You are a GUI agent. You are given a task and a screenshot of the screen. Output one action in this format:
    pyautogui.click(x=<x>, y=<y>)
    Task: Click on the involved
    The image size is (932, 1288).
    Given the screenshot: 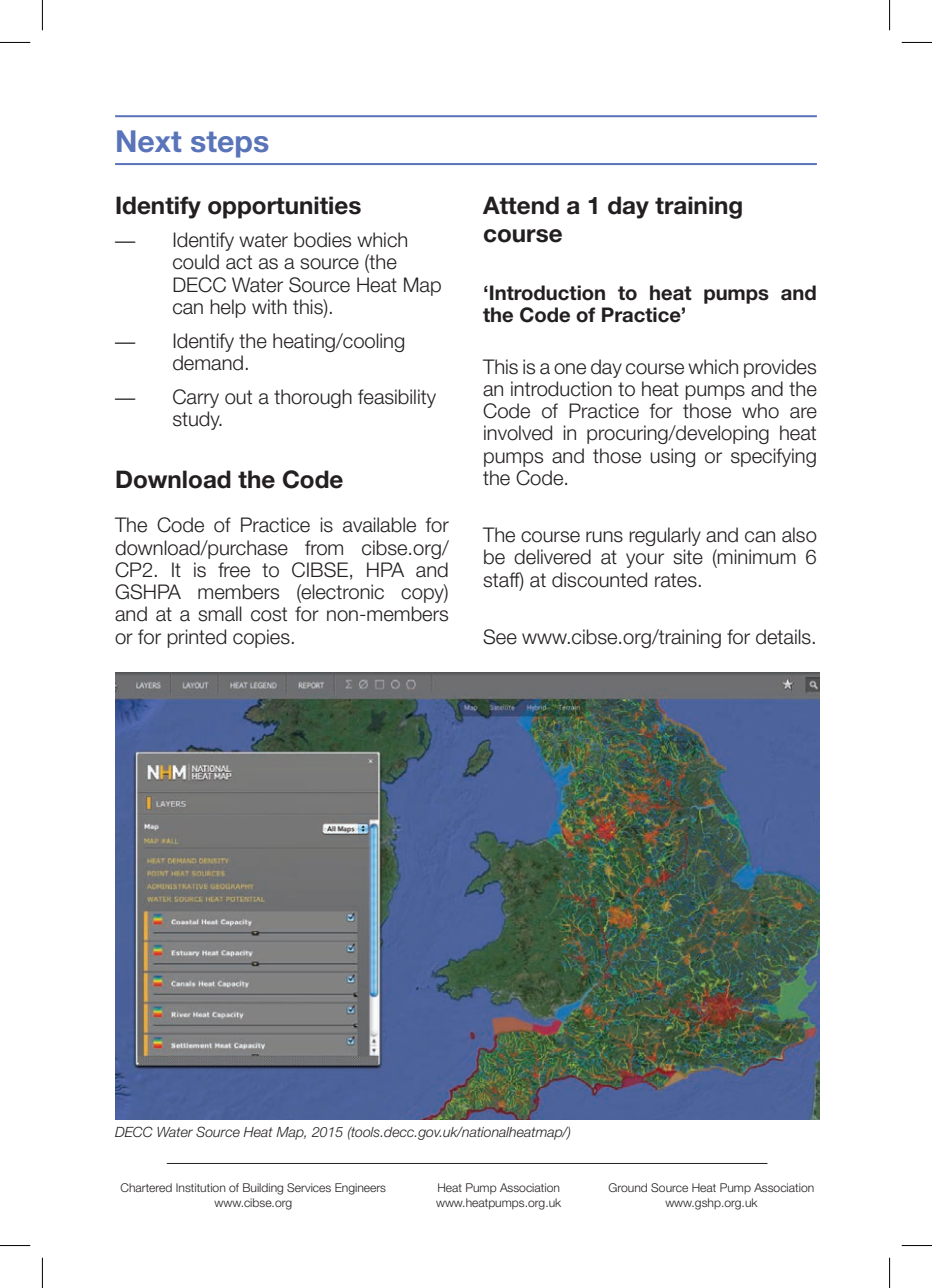 What is the action you would take?
    pyautogui.click(x=518, y=433)
